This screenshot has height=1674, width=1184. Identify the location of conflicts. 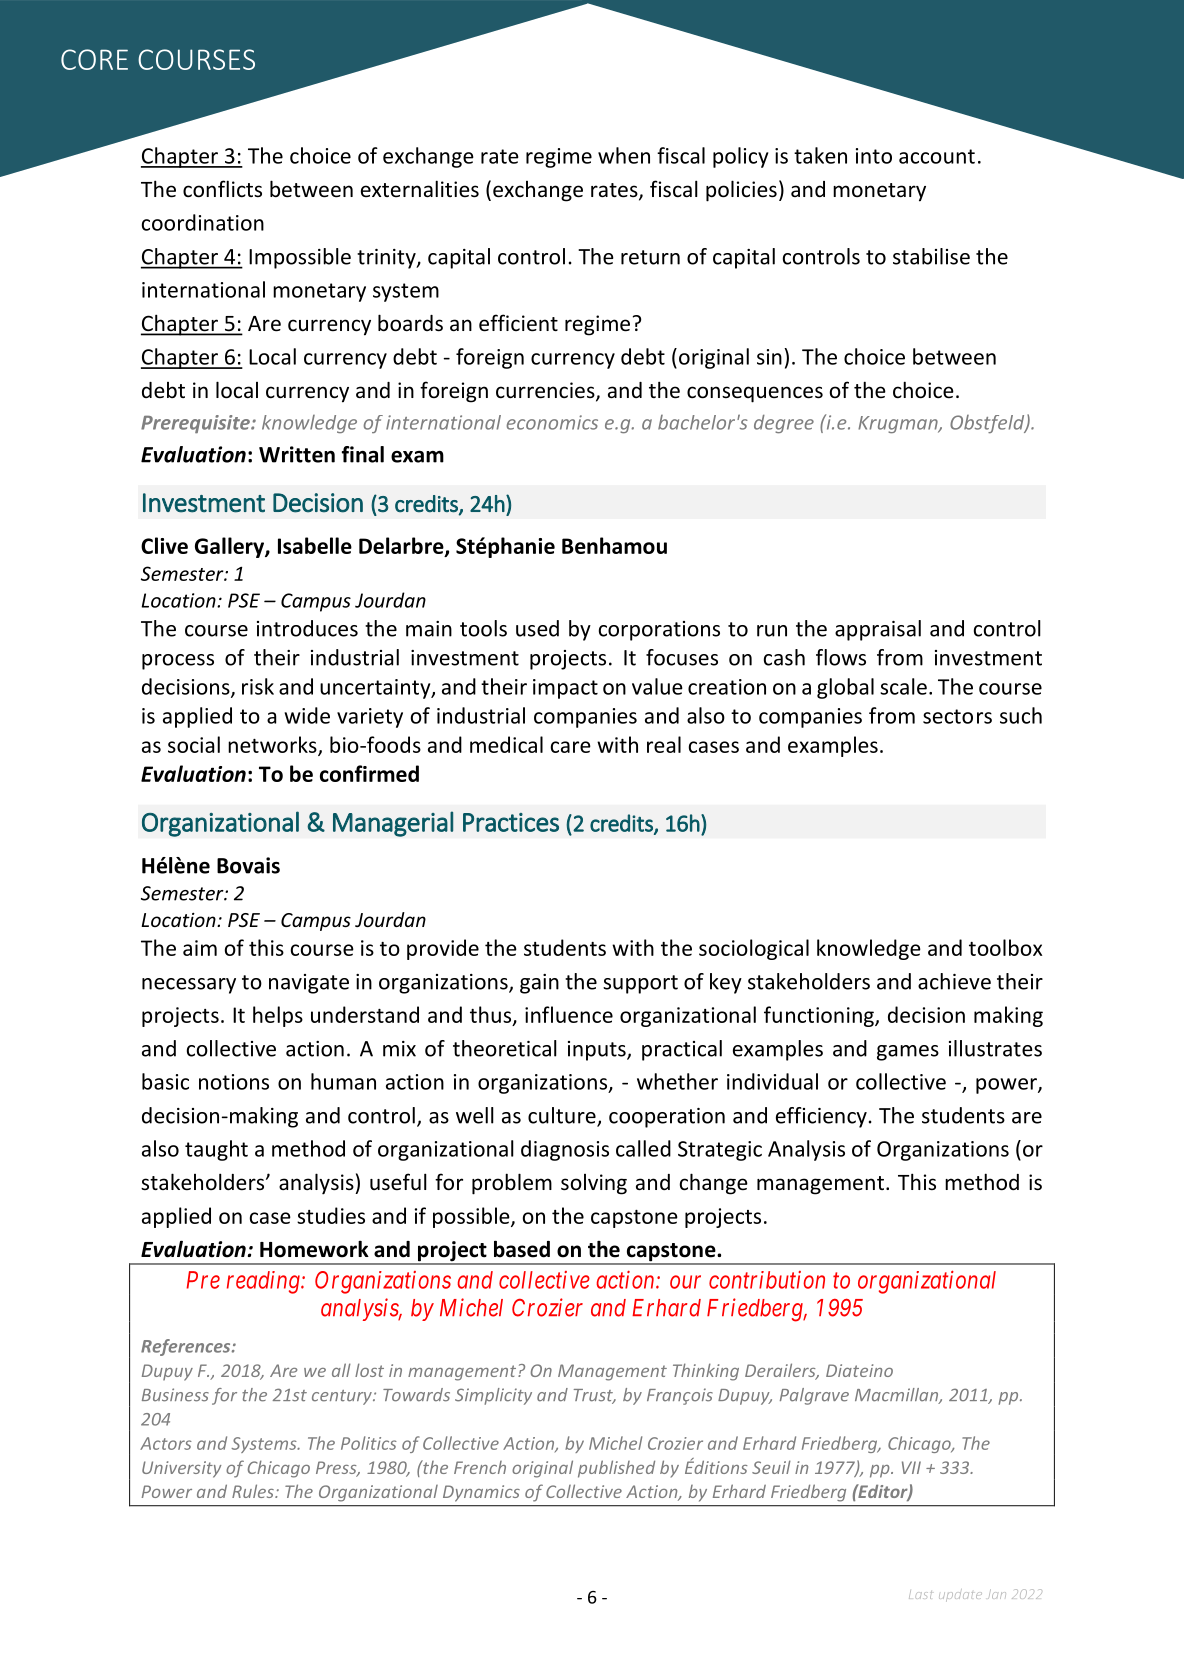
(222, 189).
